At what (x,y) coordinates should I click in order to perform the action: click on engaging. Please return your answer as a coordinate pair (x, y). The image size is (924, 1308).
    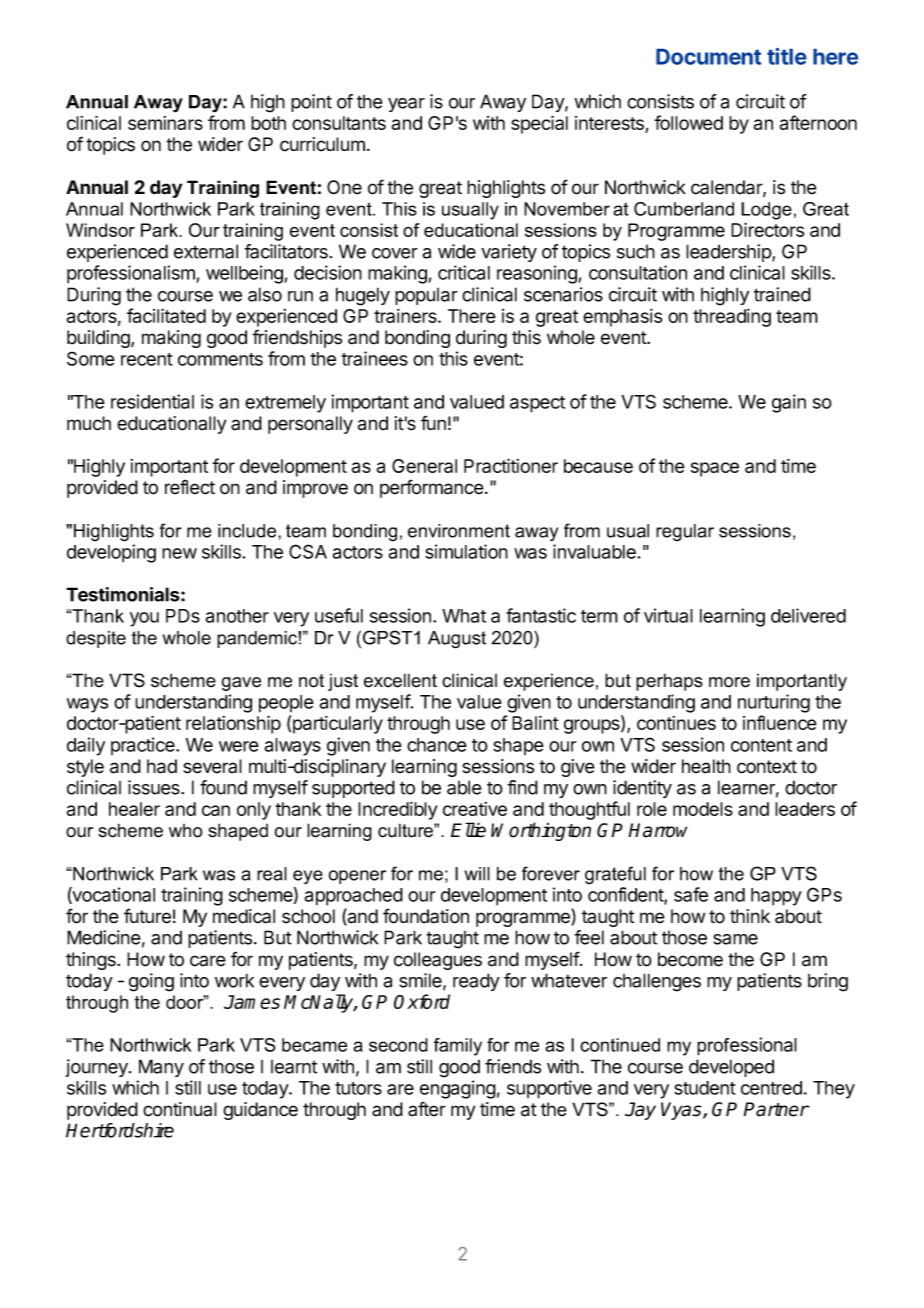
    Looking at the image, I should click on (458, 1089).
